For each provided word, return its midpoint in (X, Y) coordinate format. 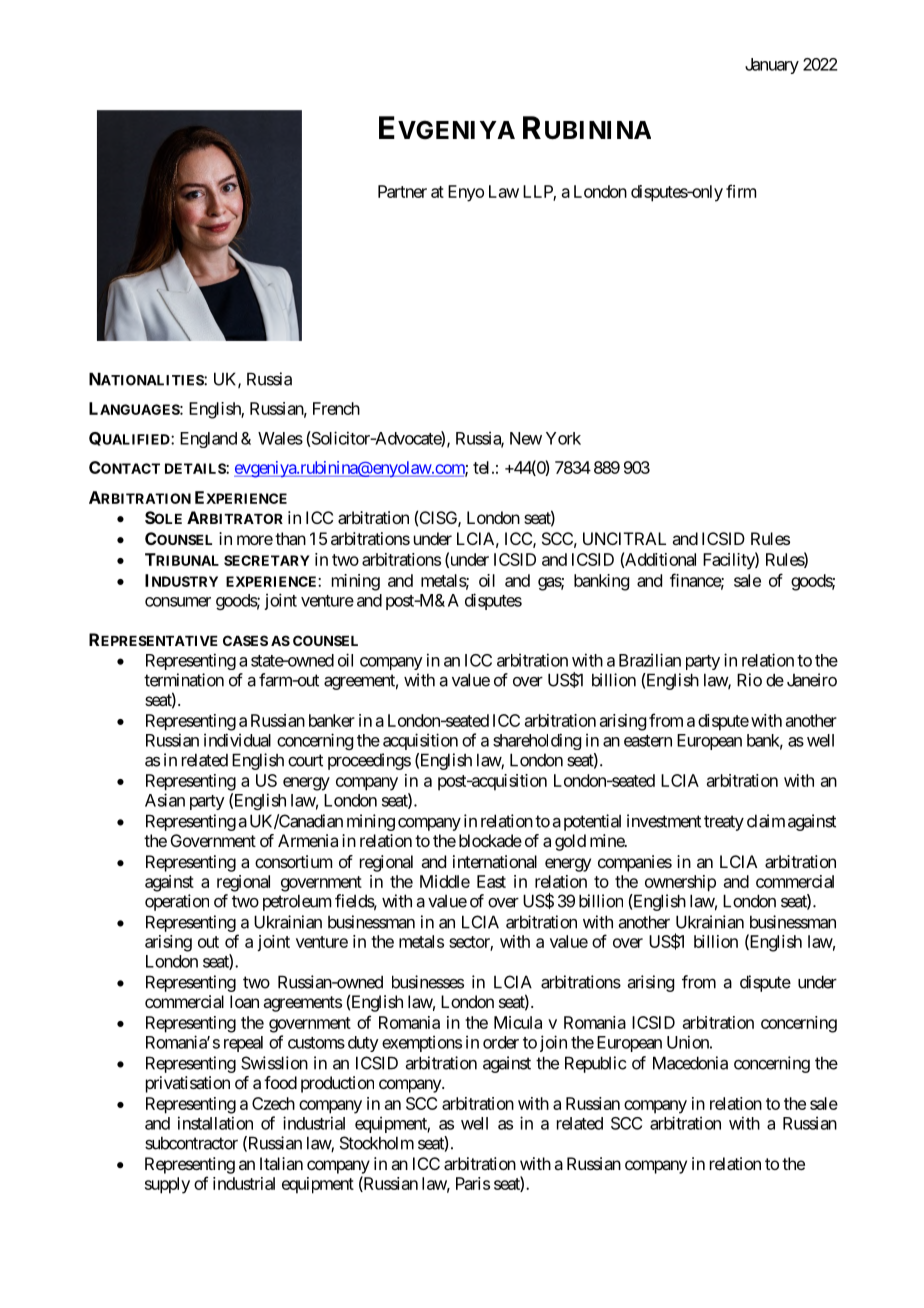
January (772, 66)
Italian (281, 1163)
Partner (402, 191)
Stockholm (377, 1143)
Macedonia (690, 1063)
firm (741, 191)
